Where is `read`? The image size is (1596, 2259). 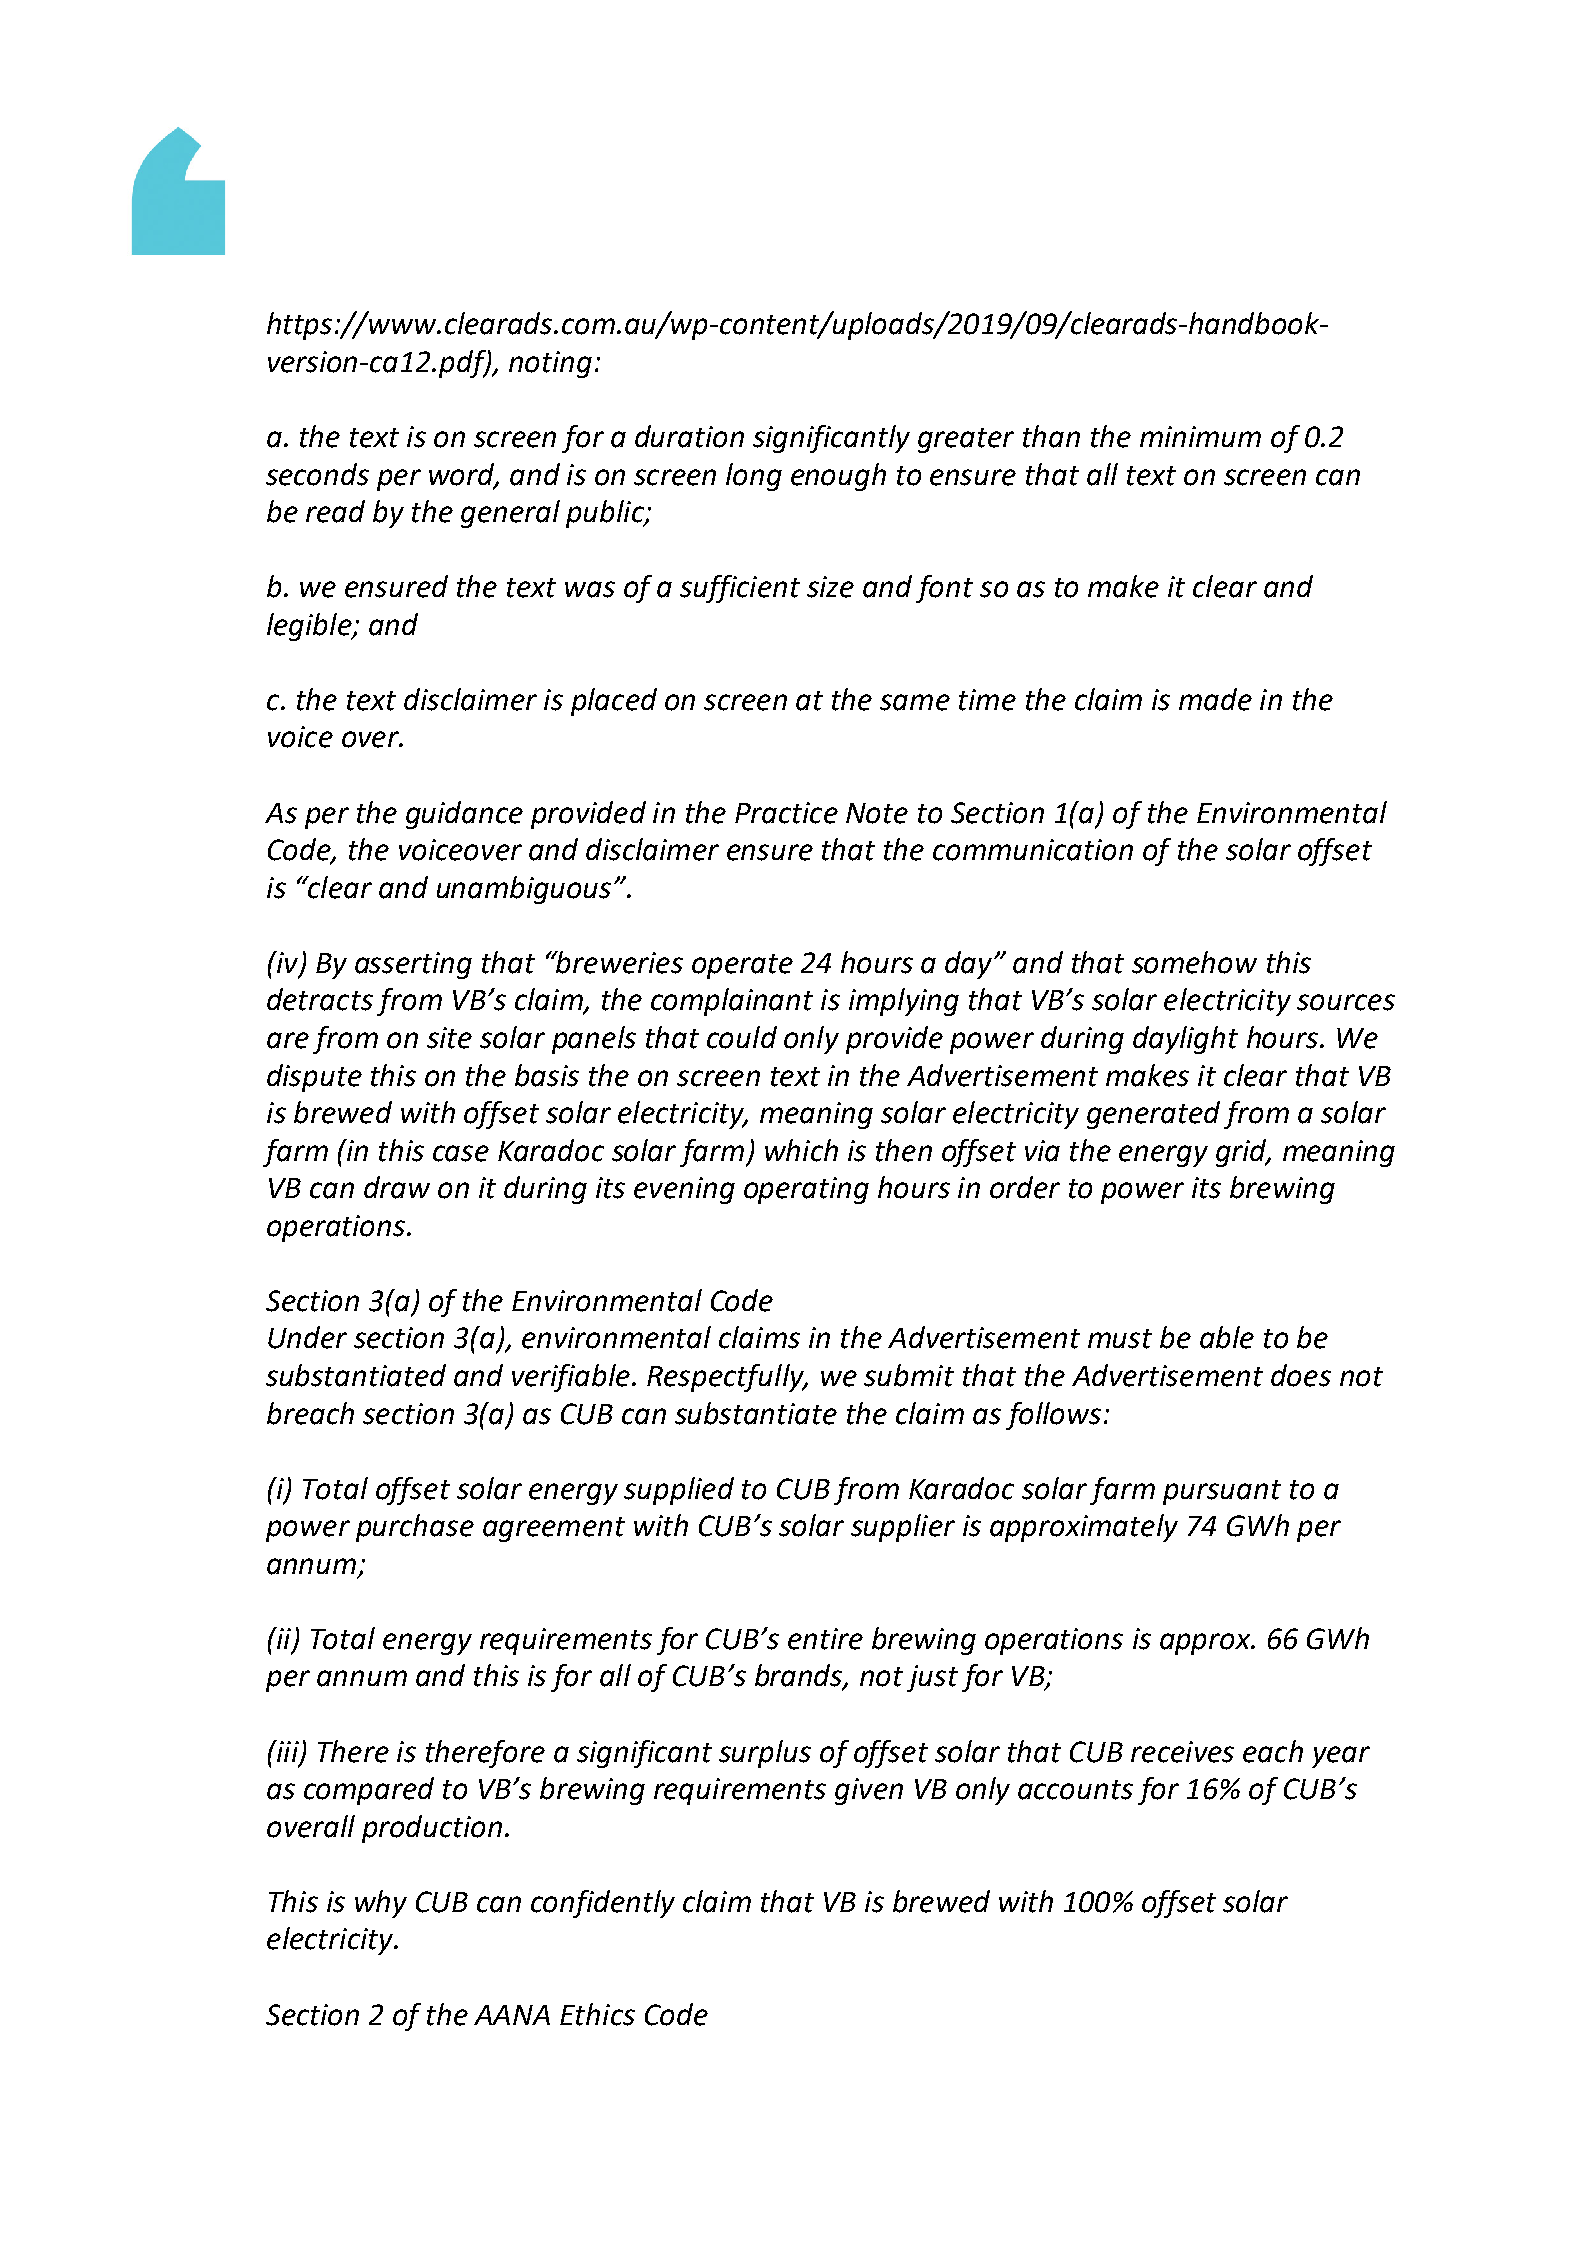
read is located at coordinates (335, 511).
